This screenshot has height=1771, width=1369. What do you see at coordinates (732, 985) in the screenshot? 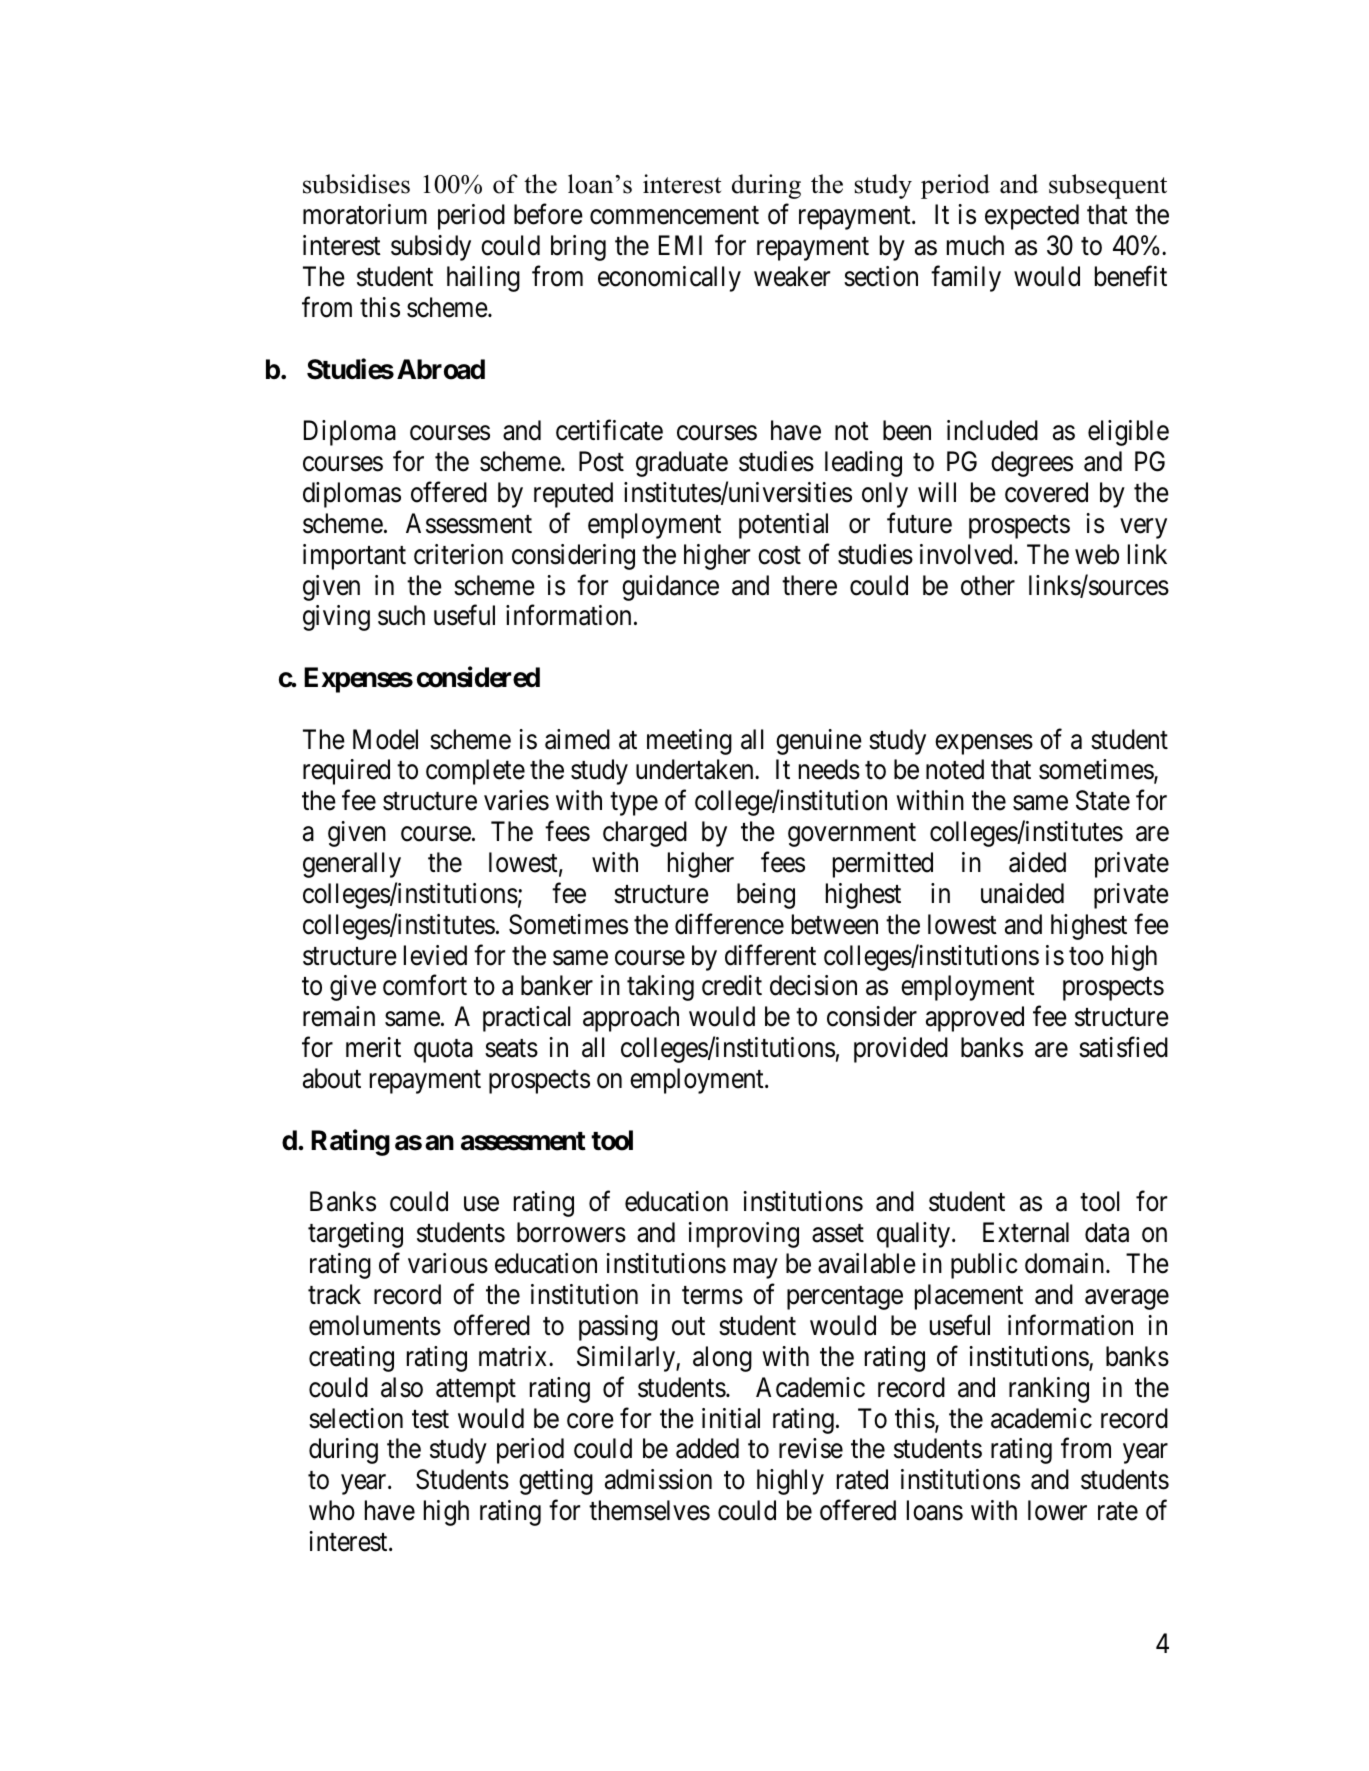
I see `credit` at bounding box center [732, 985].
